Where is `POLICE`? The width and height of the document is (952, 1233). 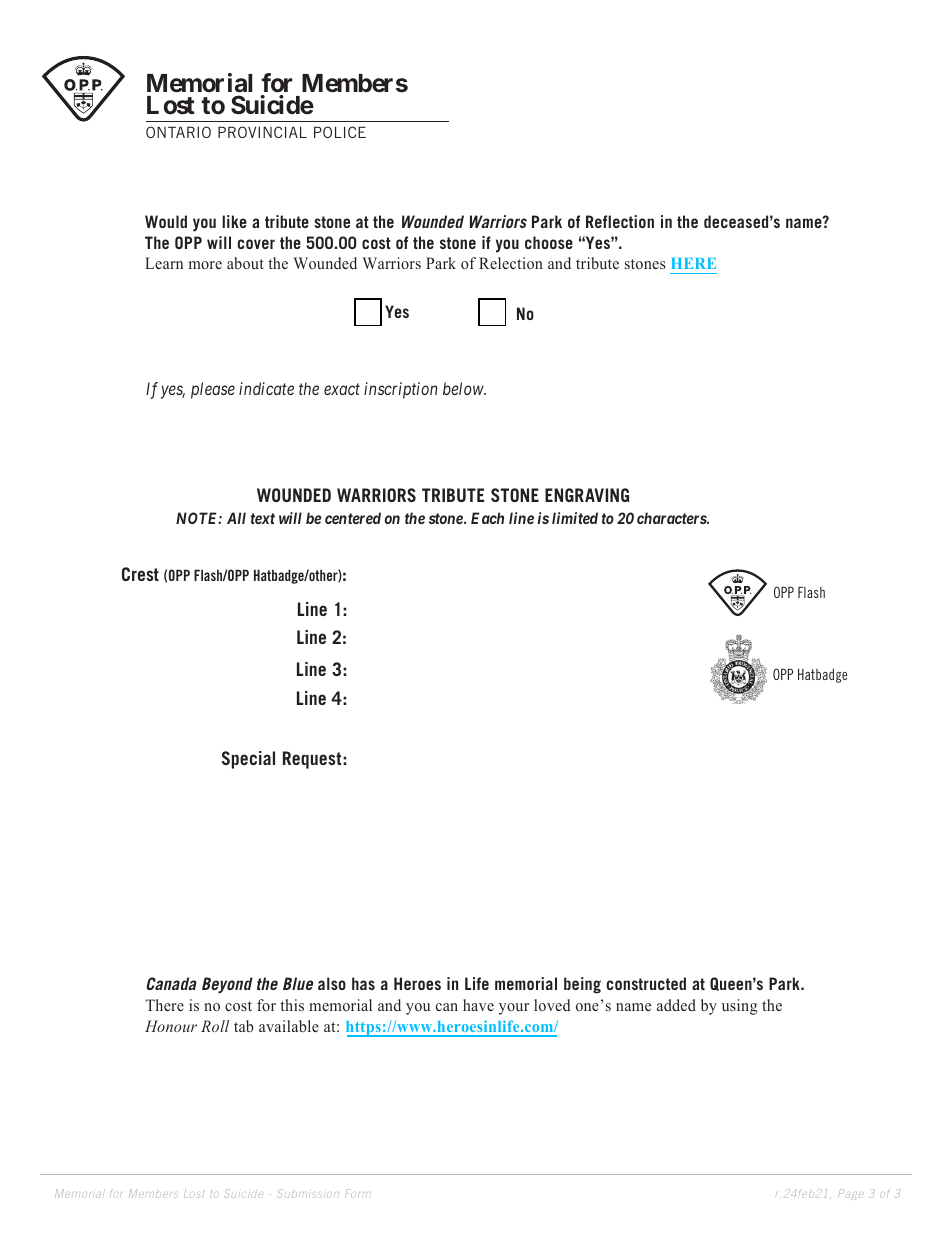 POLICE is located at coordinates (340, 132).
